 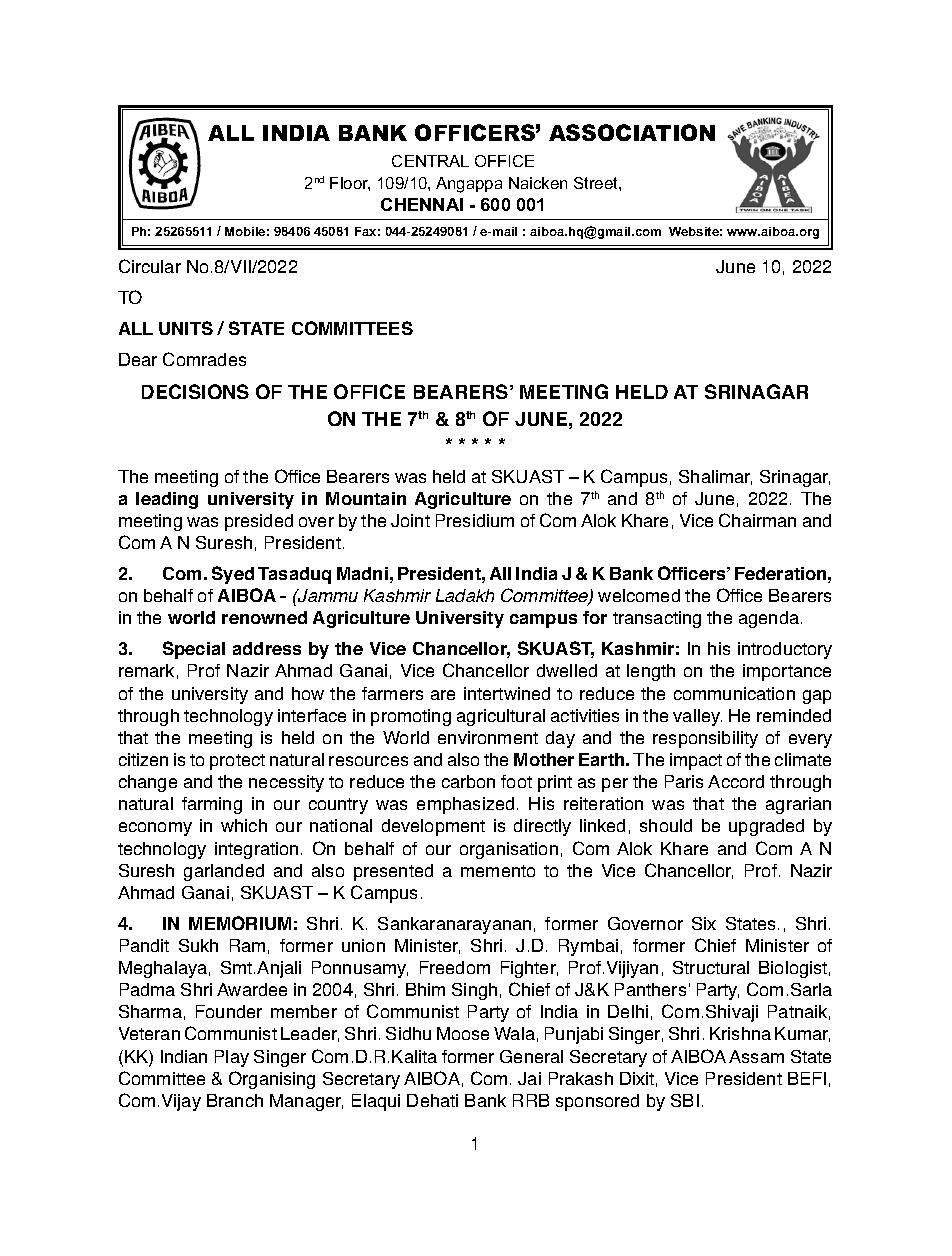 What do you see at coordinates (350, 184) in the screenshot?
I see `Floor` at bounding box center [350, 184].
